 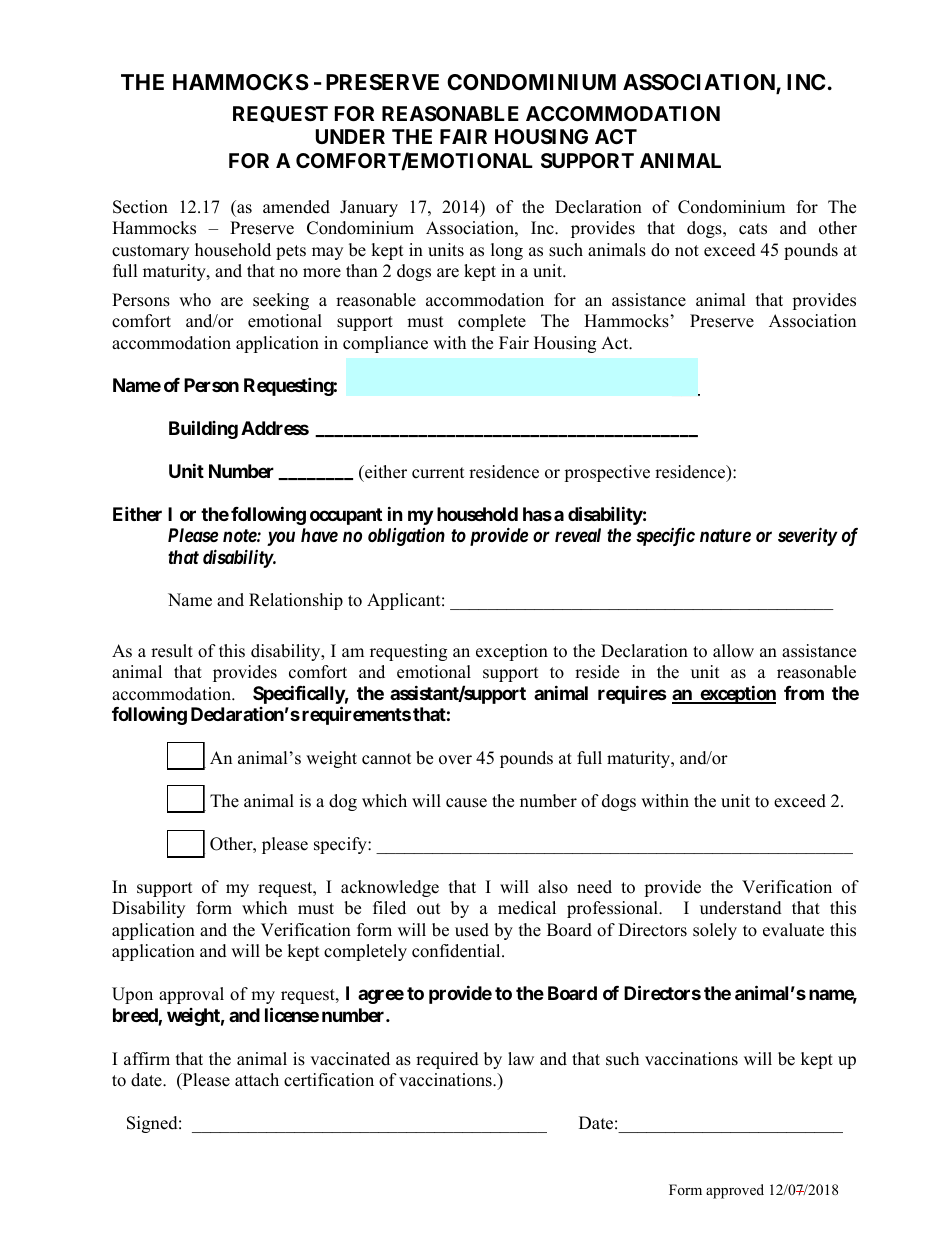 I want to click on solely, so click(x=715, y=931).
